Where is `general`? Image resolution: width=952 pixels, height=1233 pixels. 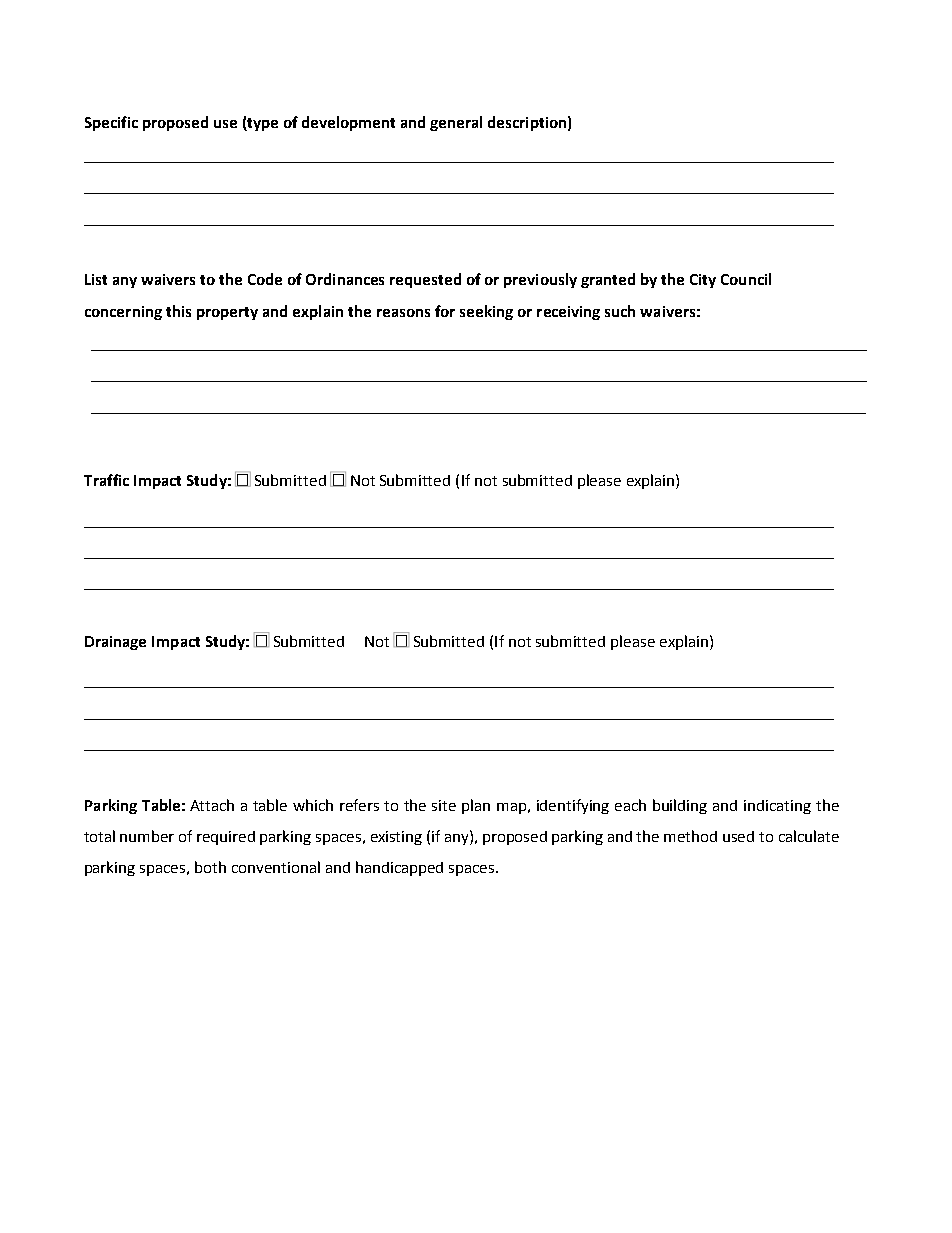
general is located at coordinates (456, 123).
